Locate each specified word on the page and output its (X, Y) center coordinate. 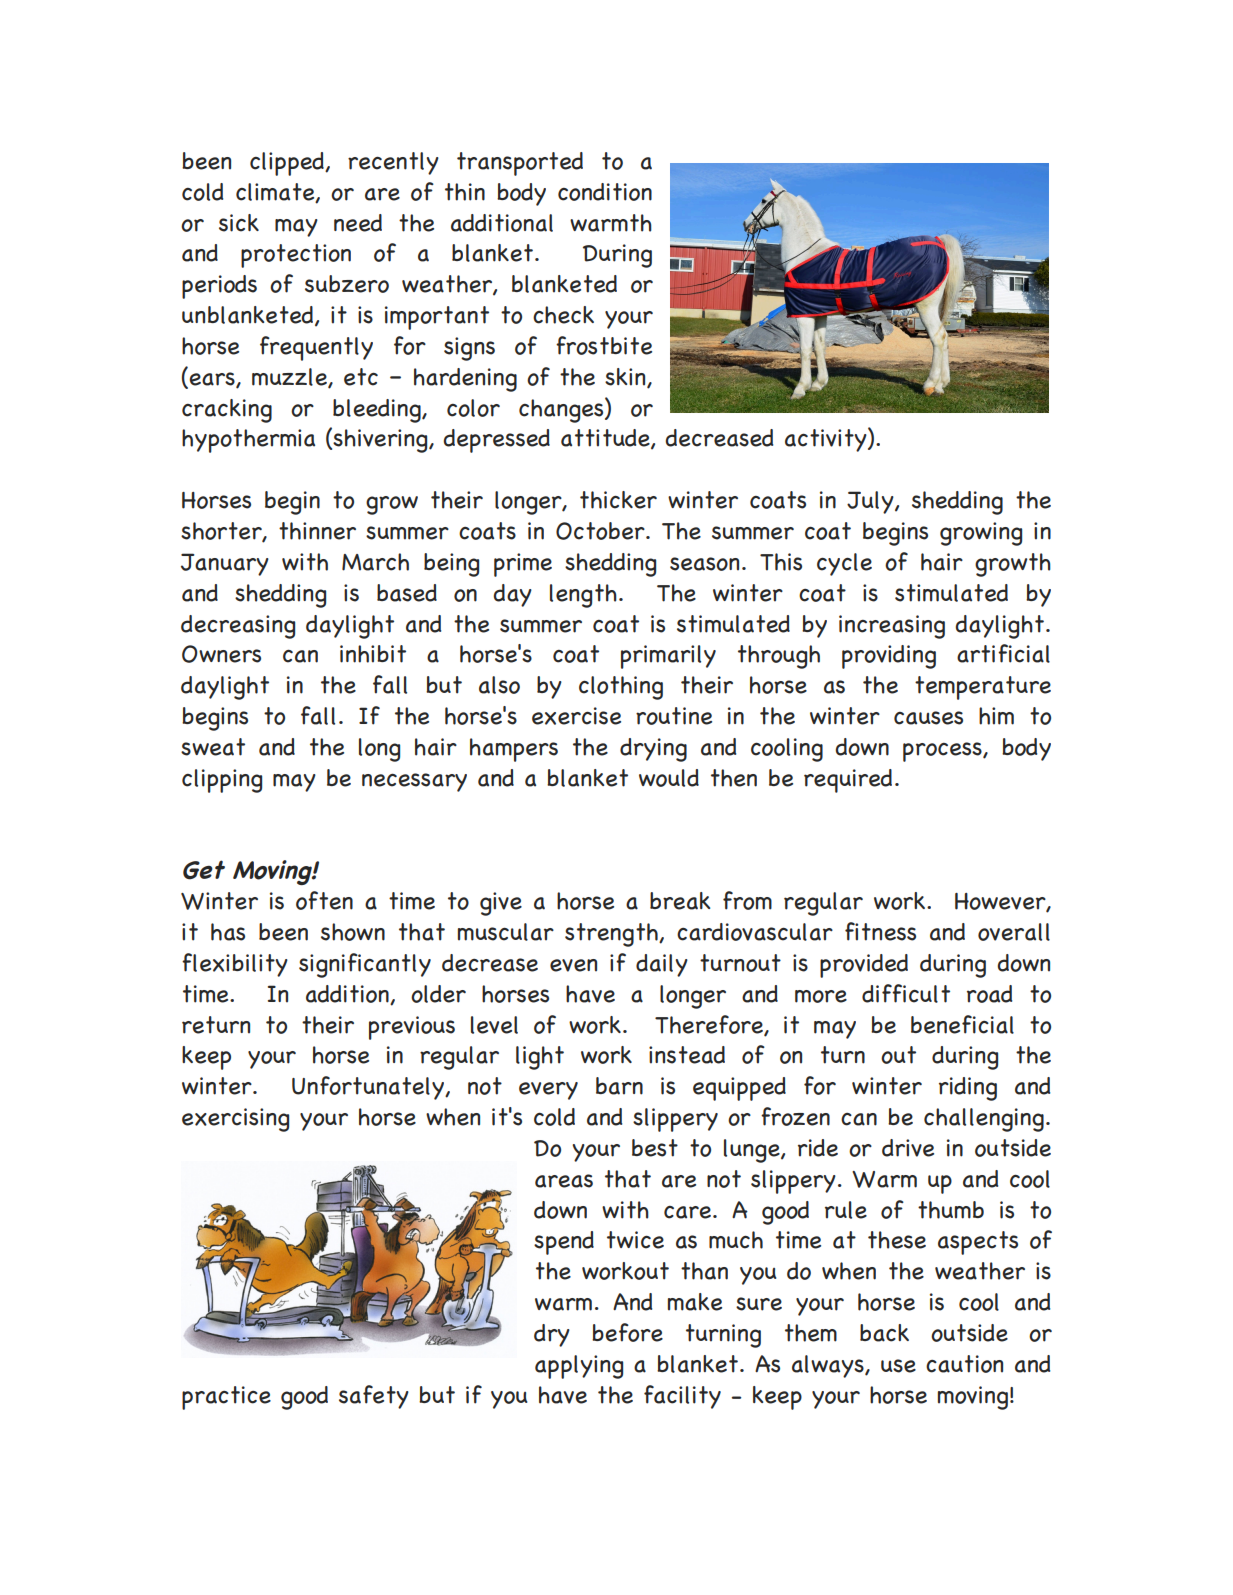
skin (626, 378)
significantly (365, 965)
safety (374, 1397)
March (375, 562)
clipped (288, 164)
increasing (892, 627)
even (573, 965)
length (583, 596)
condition (605, 192)
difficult (906, 993)
